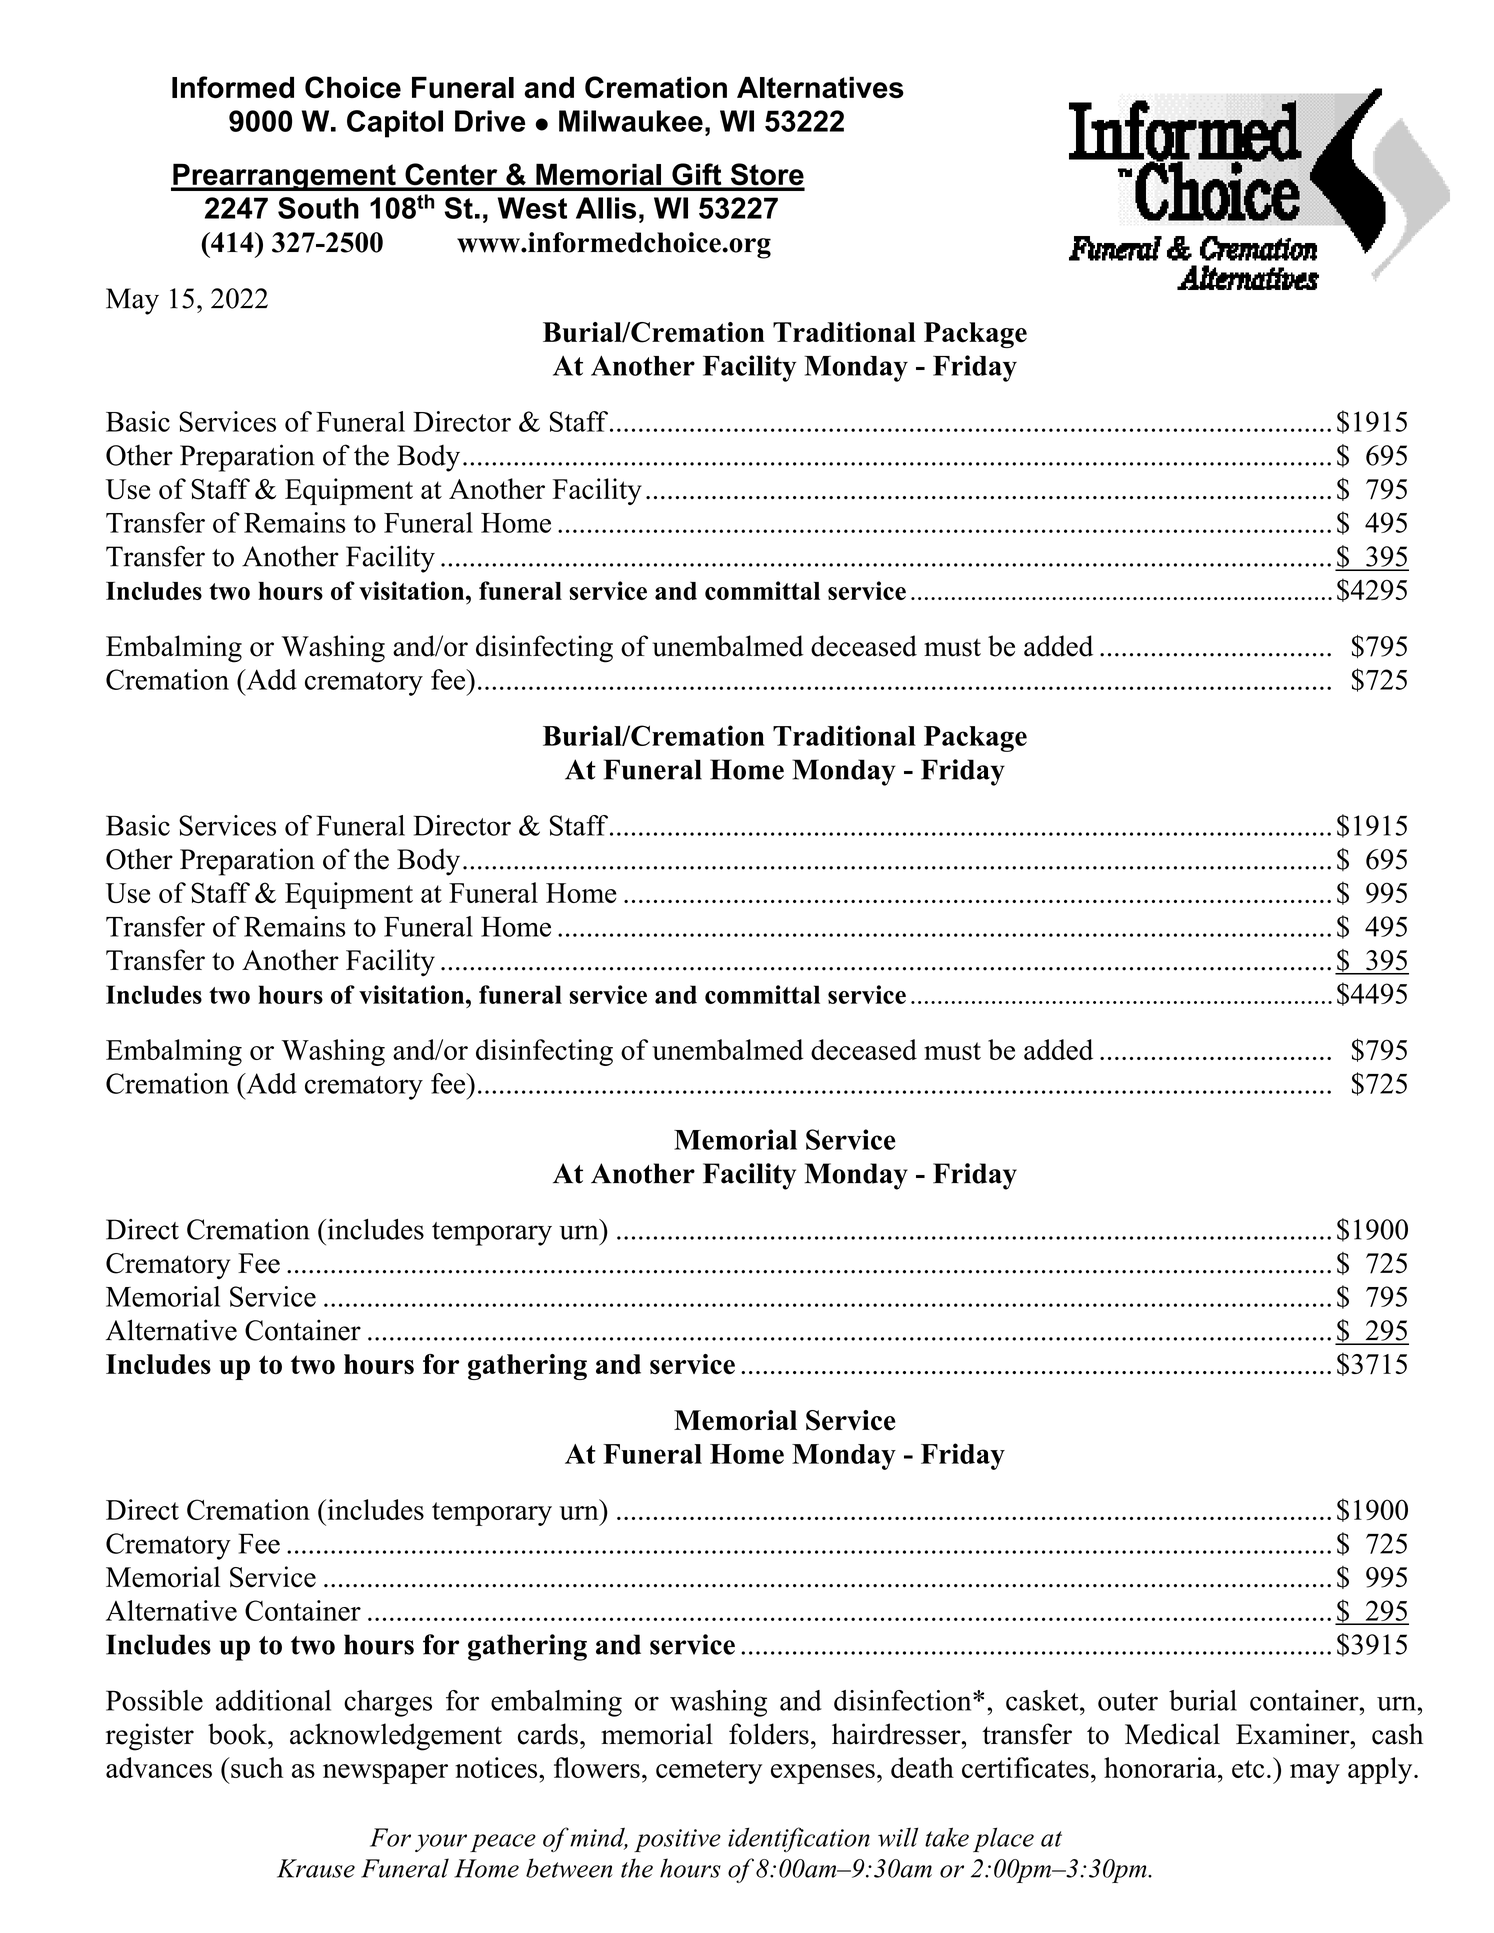 The height and width of the image is (1933, 1494). Describe the element at coordinates (606, 208) in the image. I see `Allis` at that location.
